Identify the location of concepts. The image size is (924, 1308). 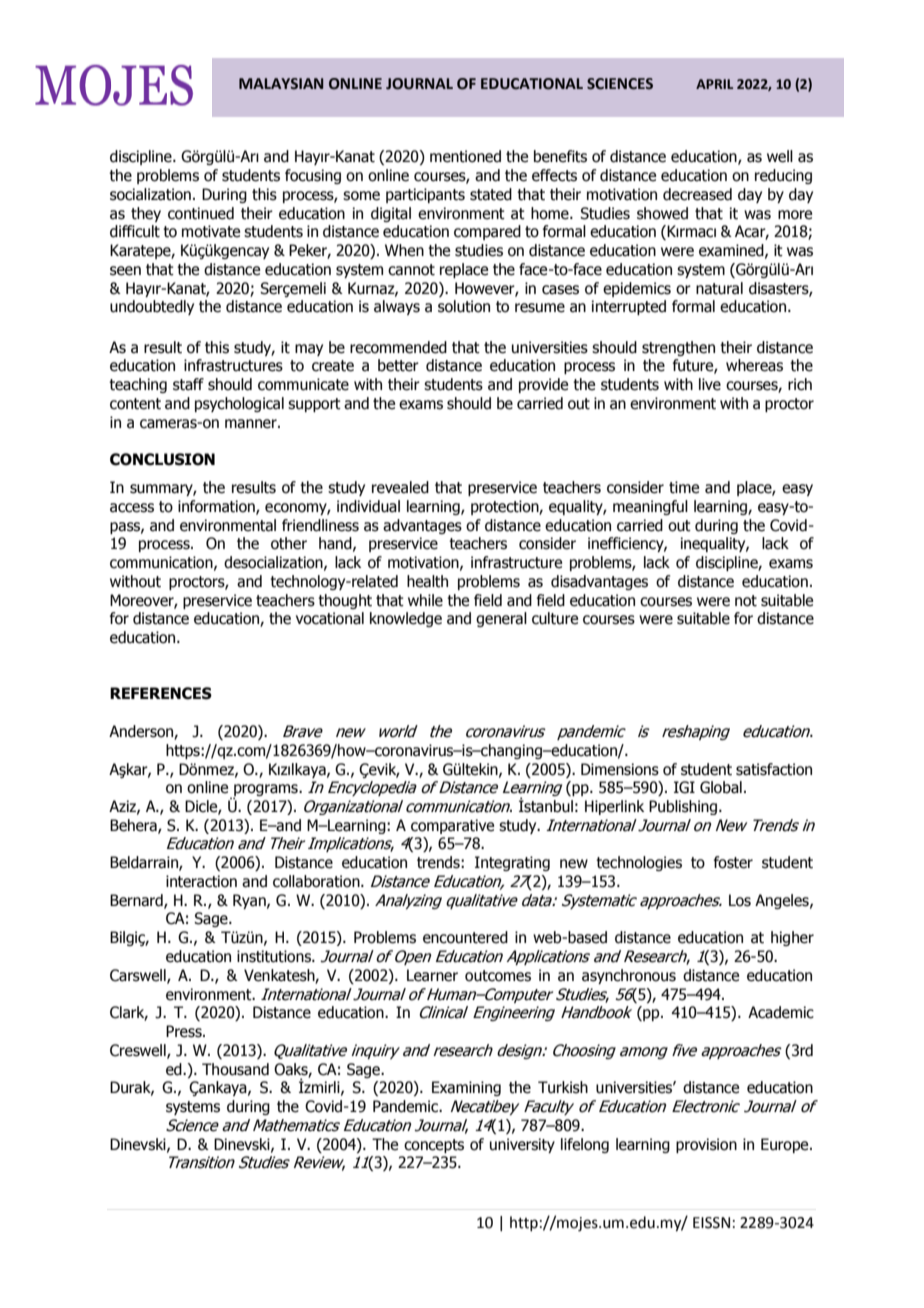
(434, 1146).
